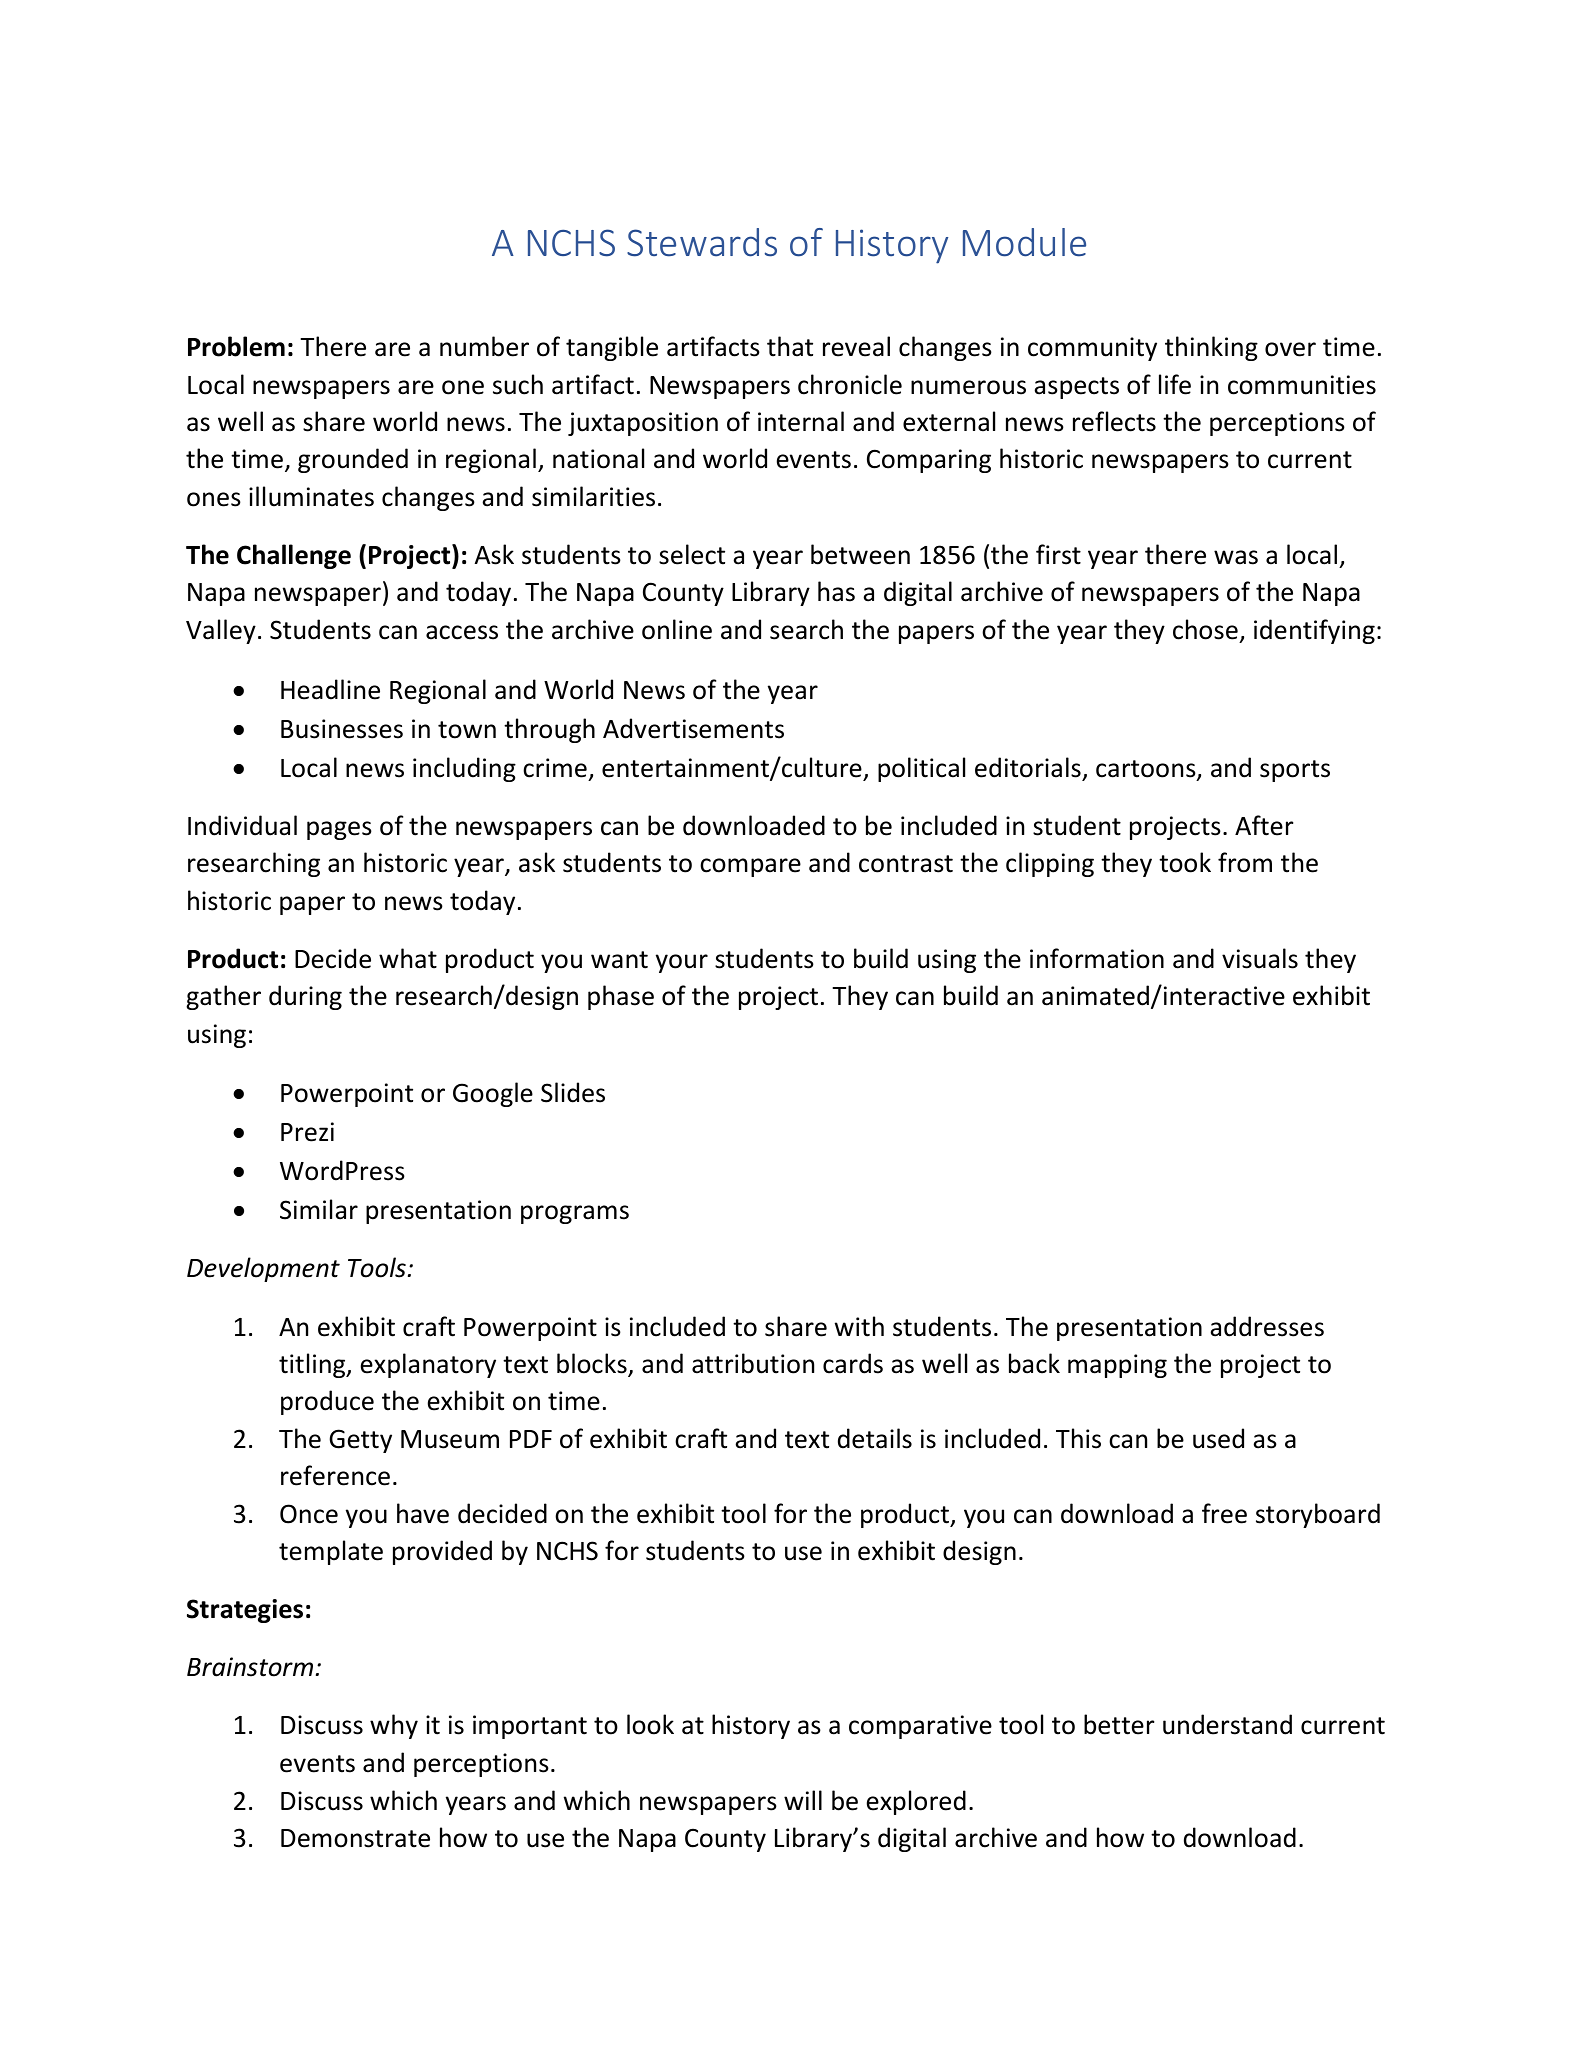 This image has width=1581, height=2047. I want to click on visuals, so click(1260, 958).
